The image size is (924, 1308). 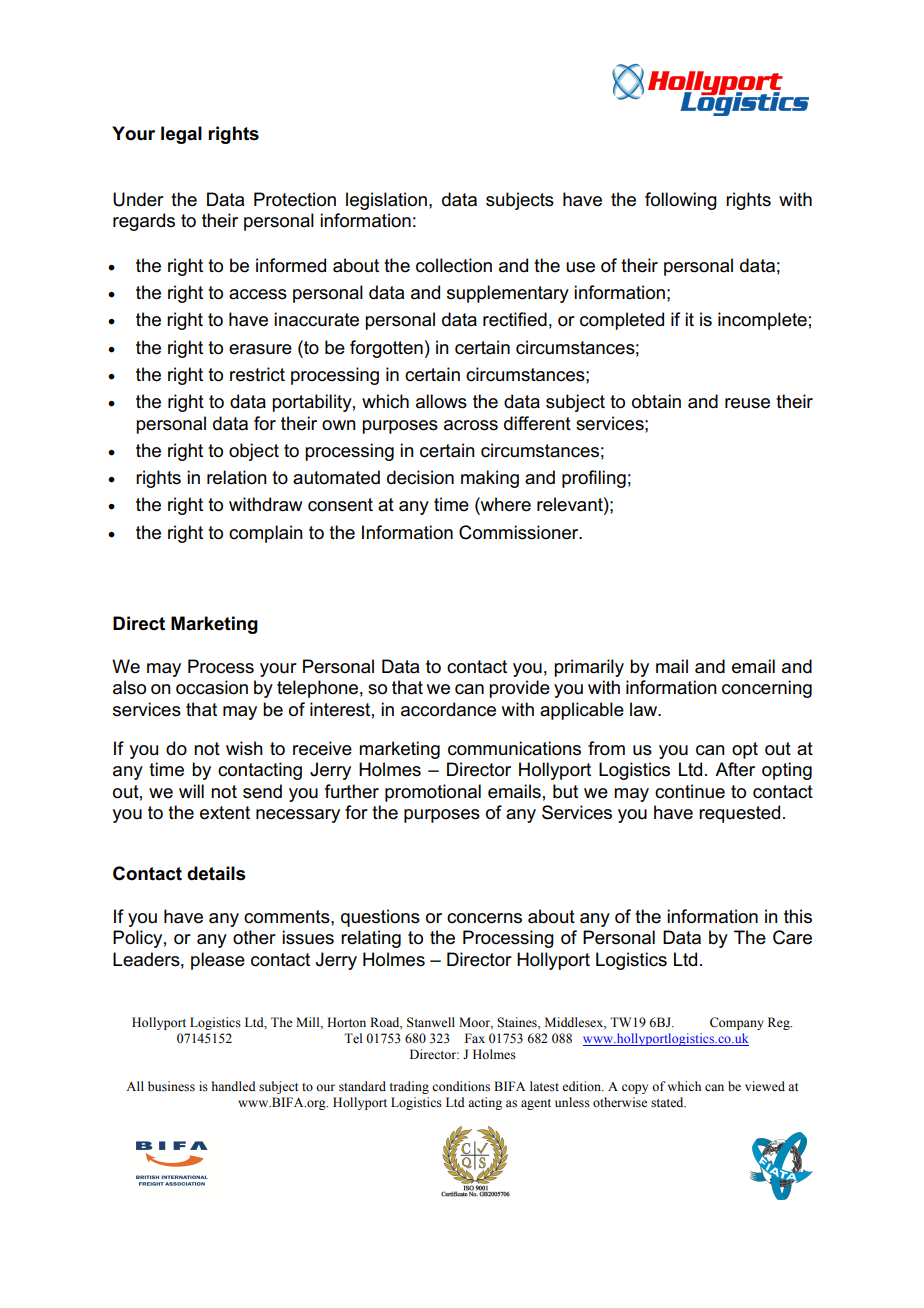 What do you see at coordinates (461, 1086) in the screenshot?
I see `conditions` at bounding box center [461, 1086].
